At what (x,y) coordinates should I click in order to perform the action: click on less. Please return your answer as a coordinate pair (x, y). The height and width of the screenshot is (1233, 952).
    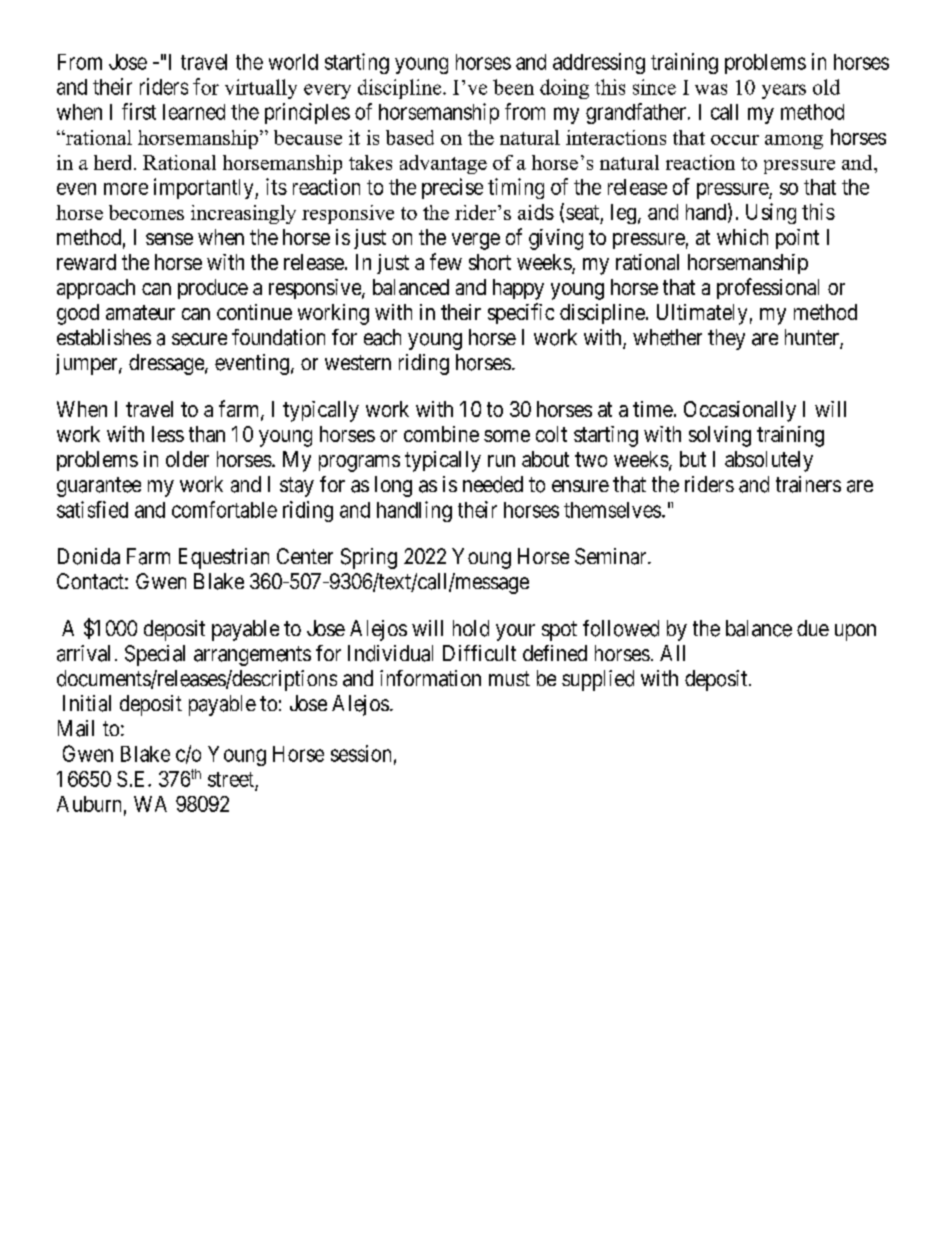
    Looking at the image, I should click on (168, 434).
